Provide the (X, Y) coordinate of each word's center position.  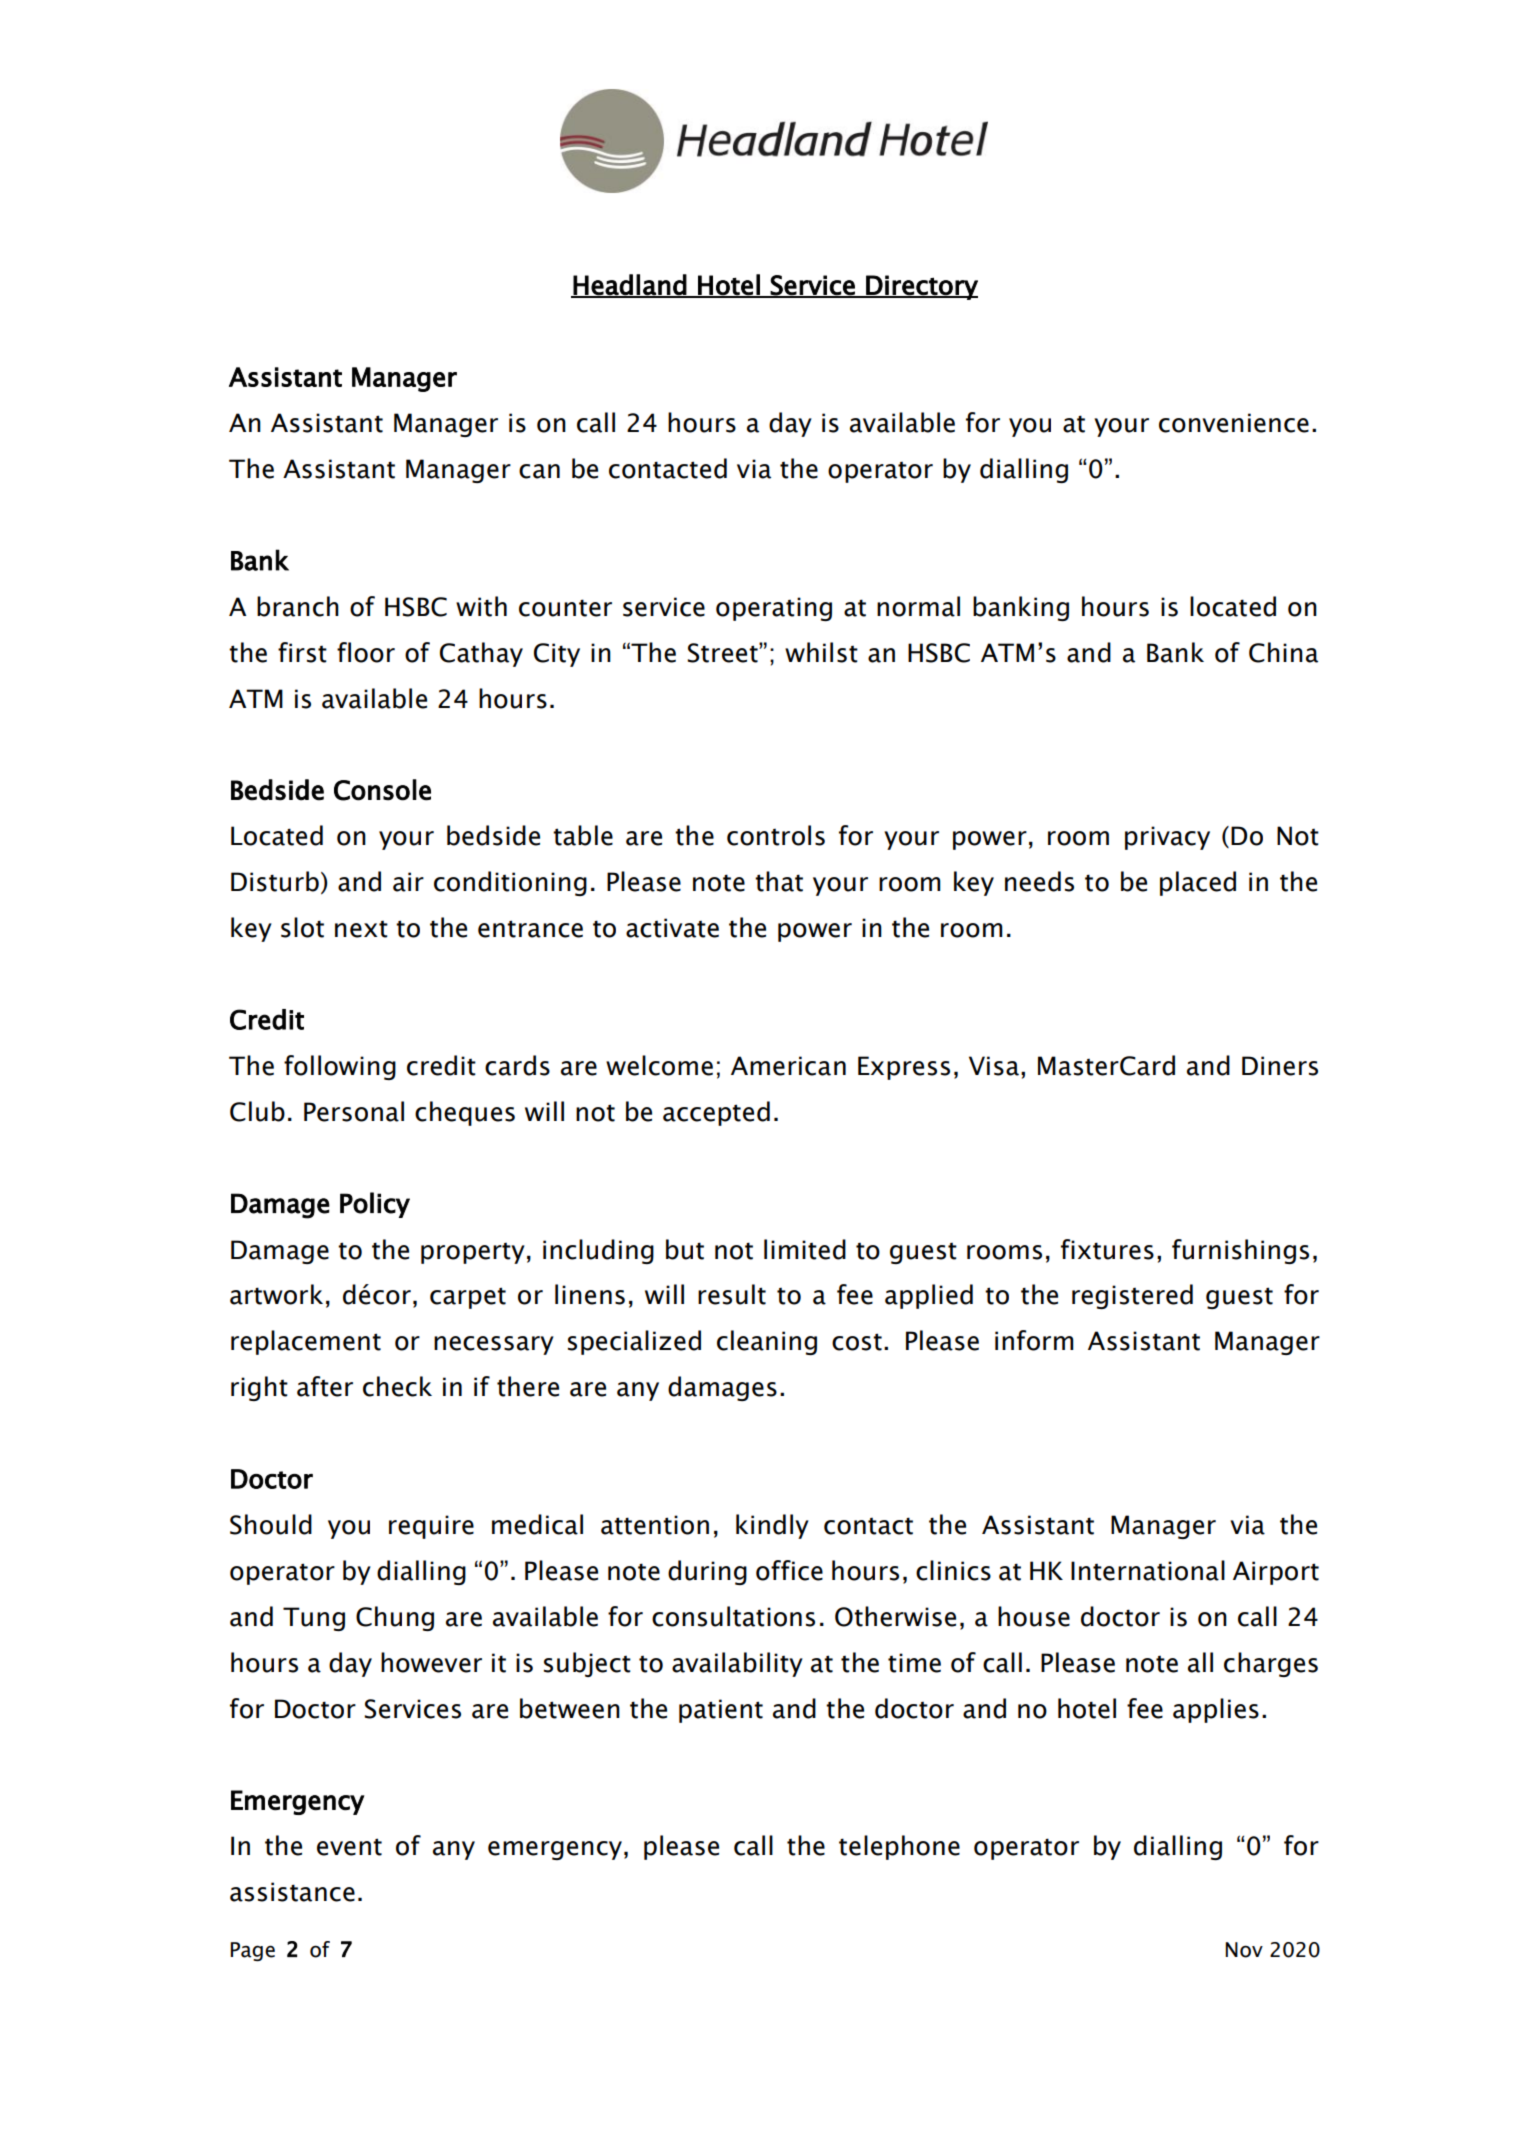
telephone (899, 1847)
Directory (921, 287)
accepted (716, 1113)
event (349, 1847)
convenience (1234, 423)
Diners (1280, 1066)
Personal (354, 1111)
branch (298, 606)
